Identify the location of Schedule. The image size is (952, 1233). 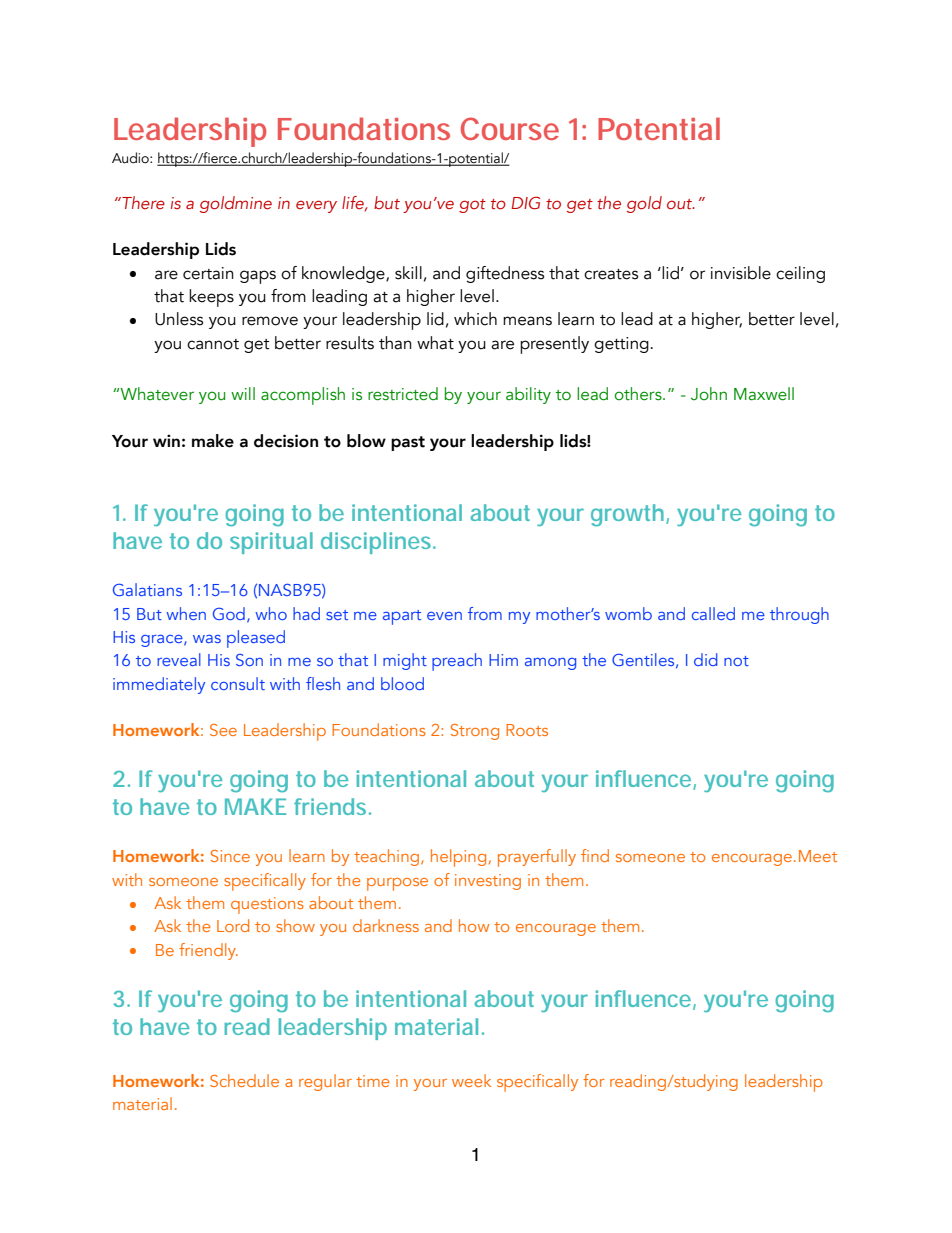
(244, 1080).
